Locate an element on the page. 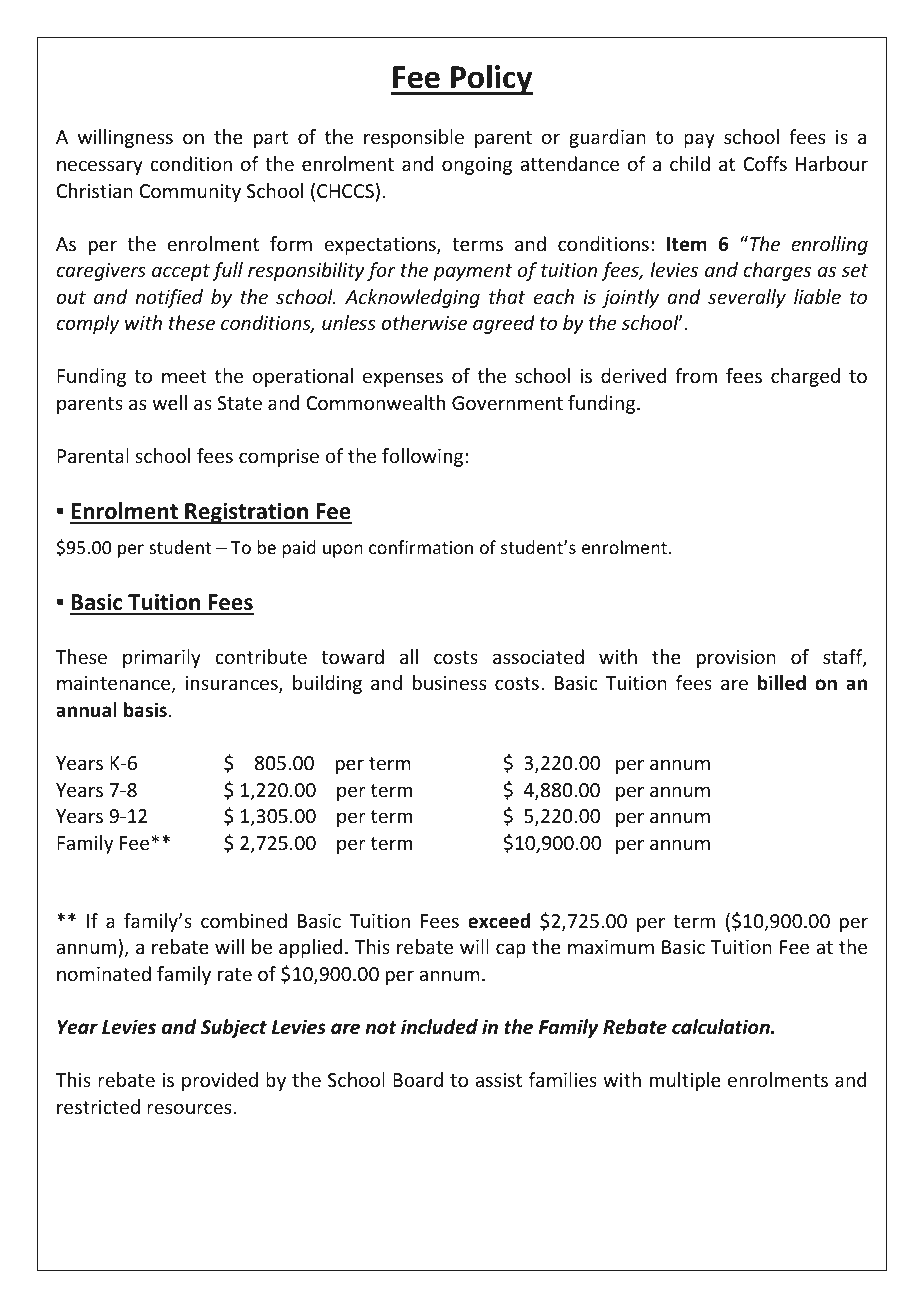  billed is located at coordinates (782, 683).
